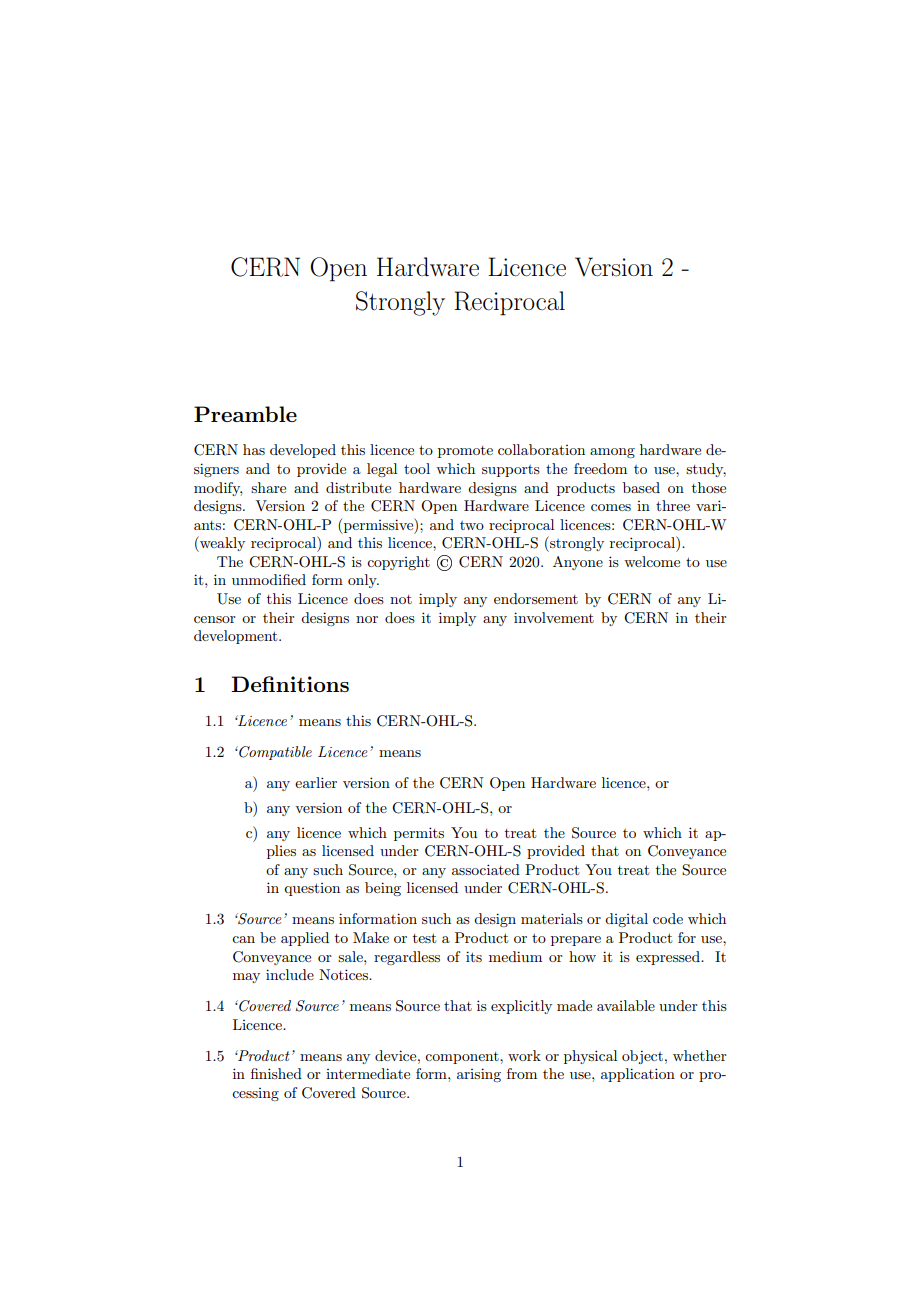  What do you see at coordinates (419, 834) in the screenshot?
I see `permits` at bounding box center [419, 834].
